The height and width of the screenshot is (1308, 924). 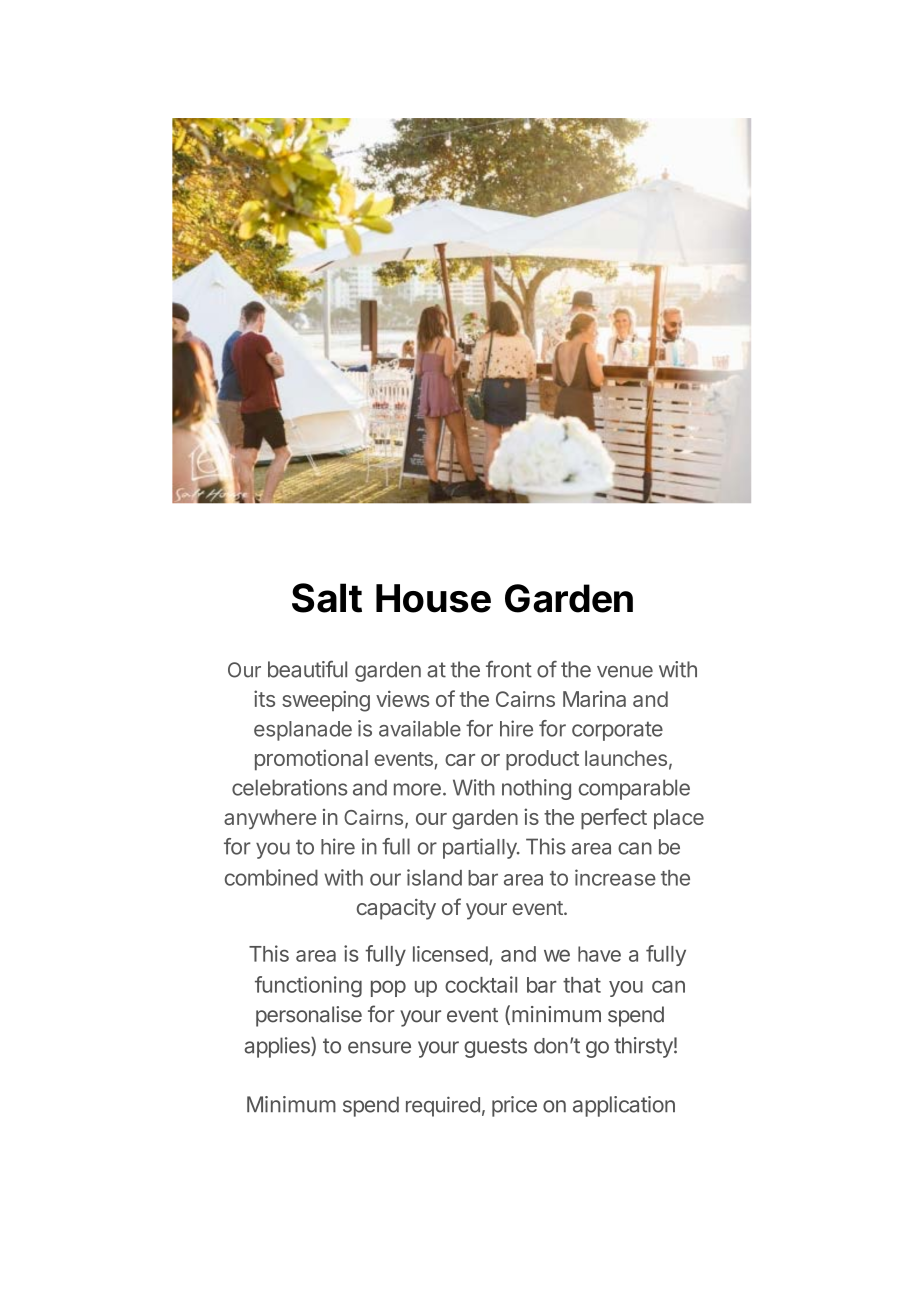 I want to click on combined, so click(x=271, y=877).
